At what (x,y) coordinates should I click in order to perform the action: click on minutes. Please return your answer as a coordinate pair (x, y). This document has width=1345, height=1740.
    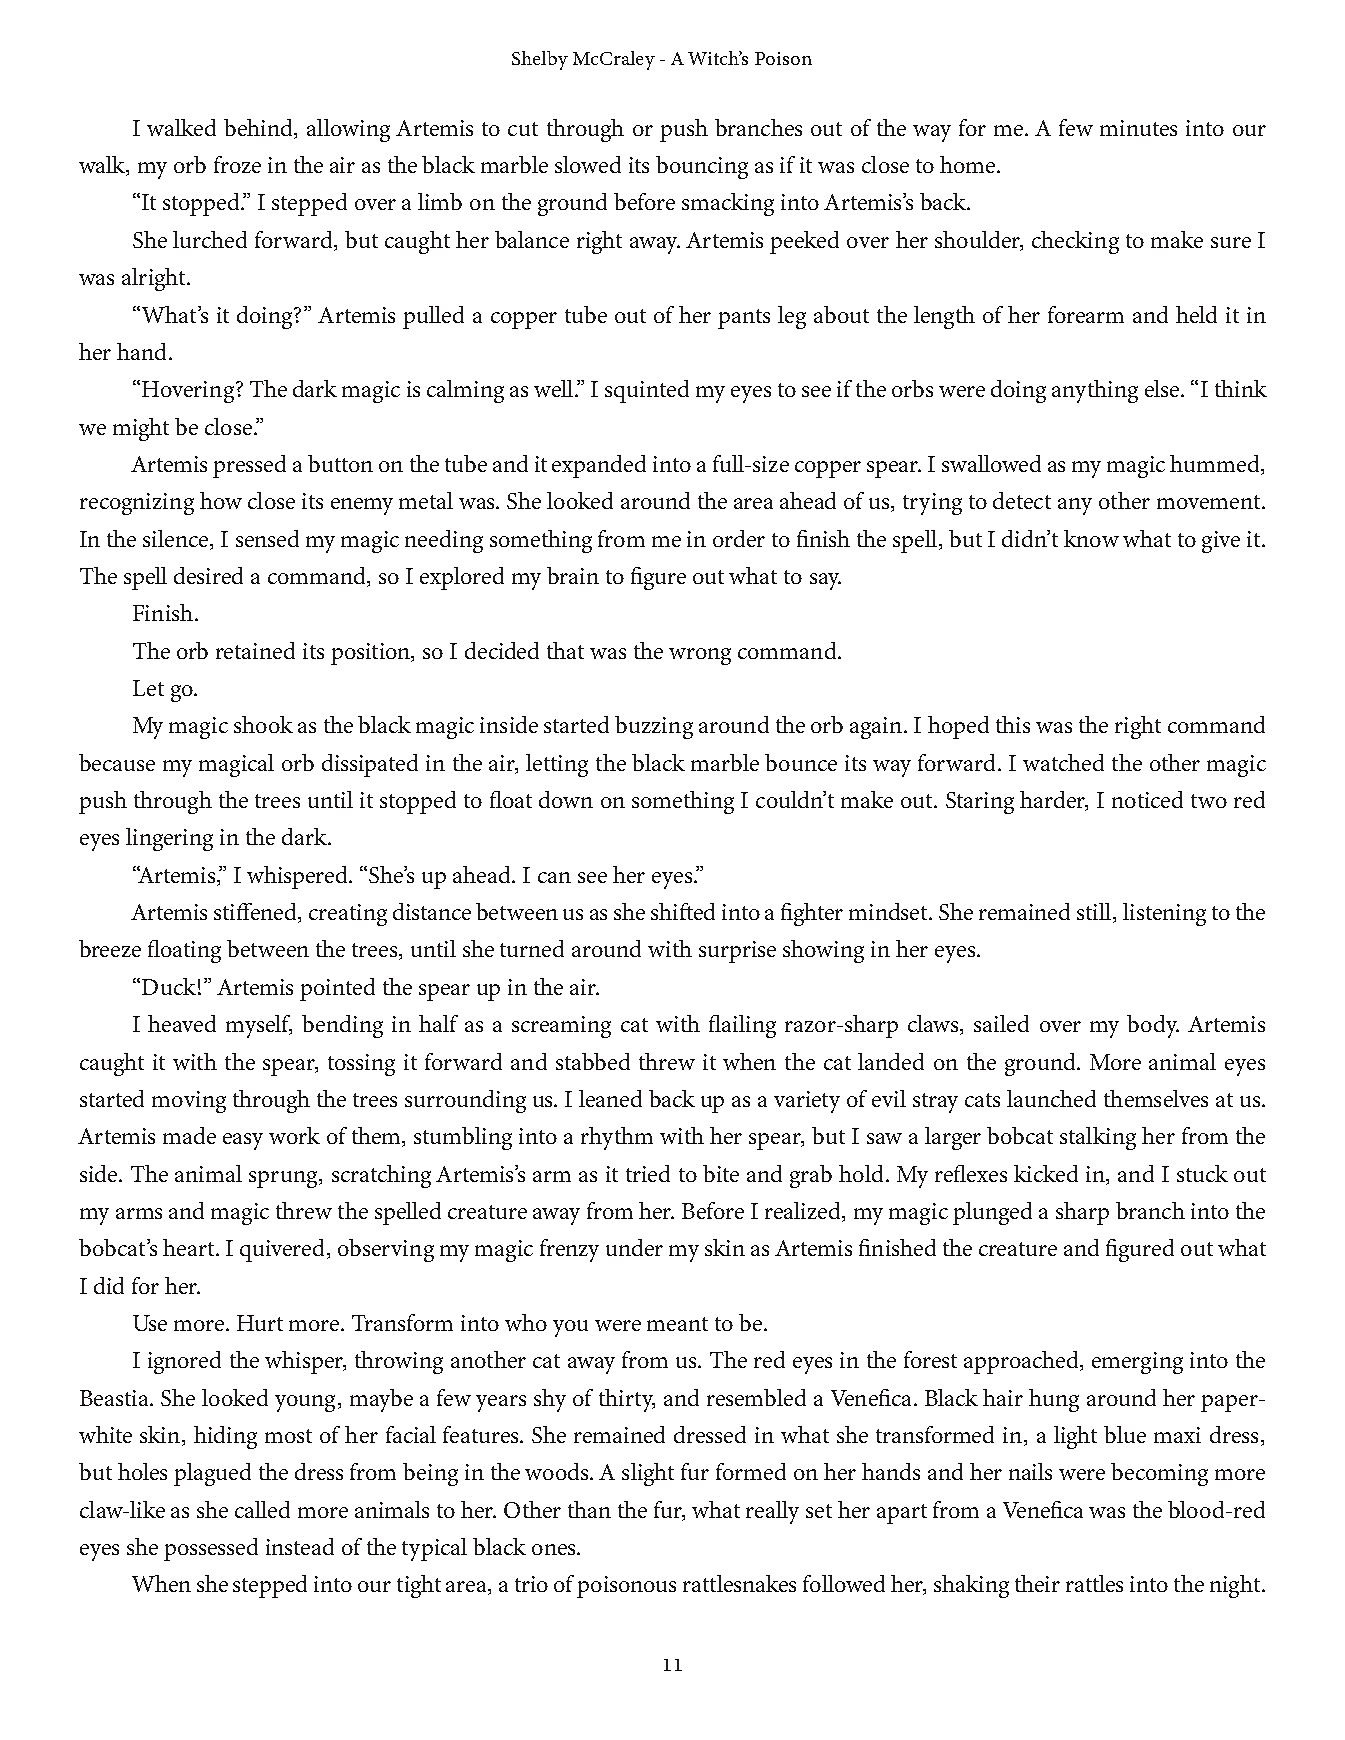
    Looking at the image, I should click on (1138, 128).
